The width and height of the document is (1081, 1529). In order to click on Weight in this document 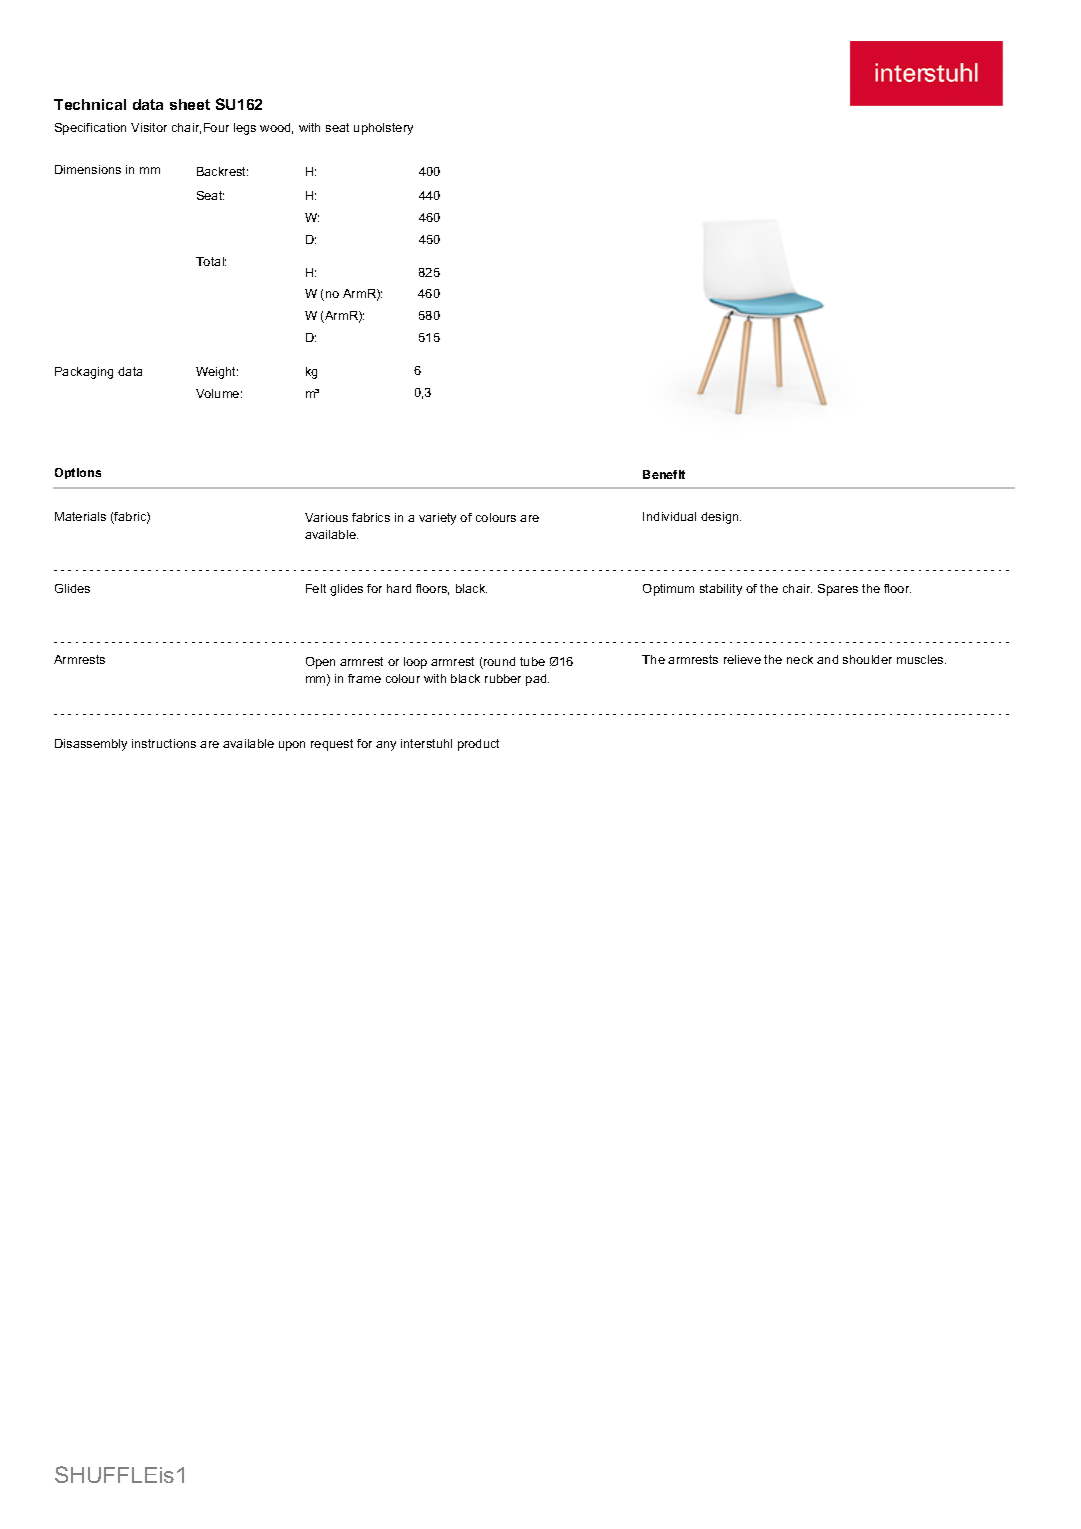, I will do `click(217, 373)`.
